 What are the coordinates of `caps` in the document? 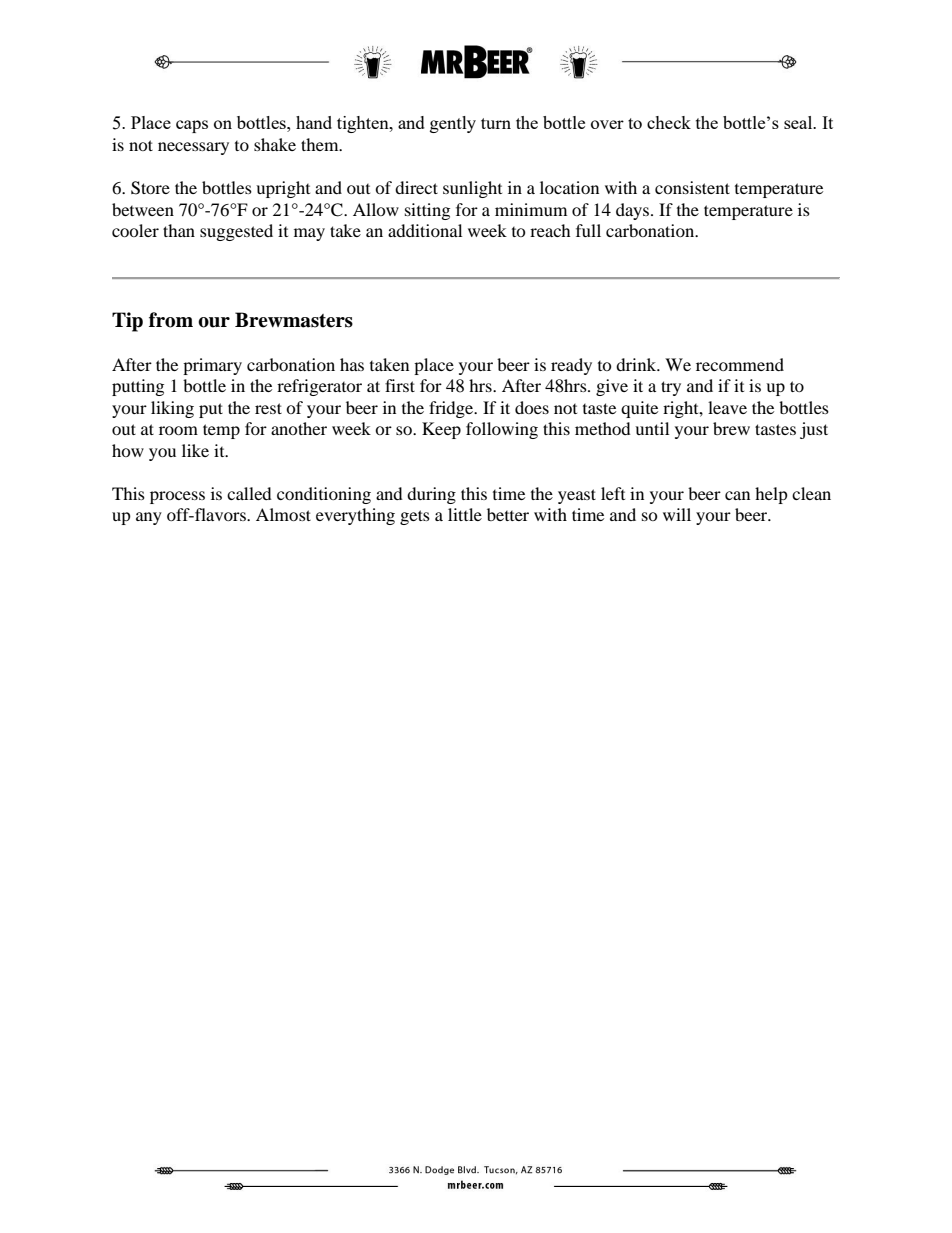 It's located at (192, 126).
